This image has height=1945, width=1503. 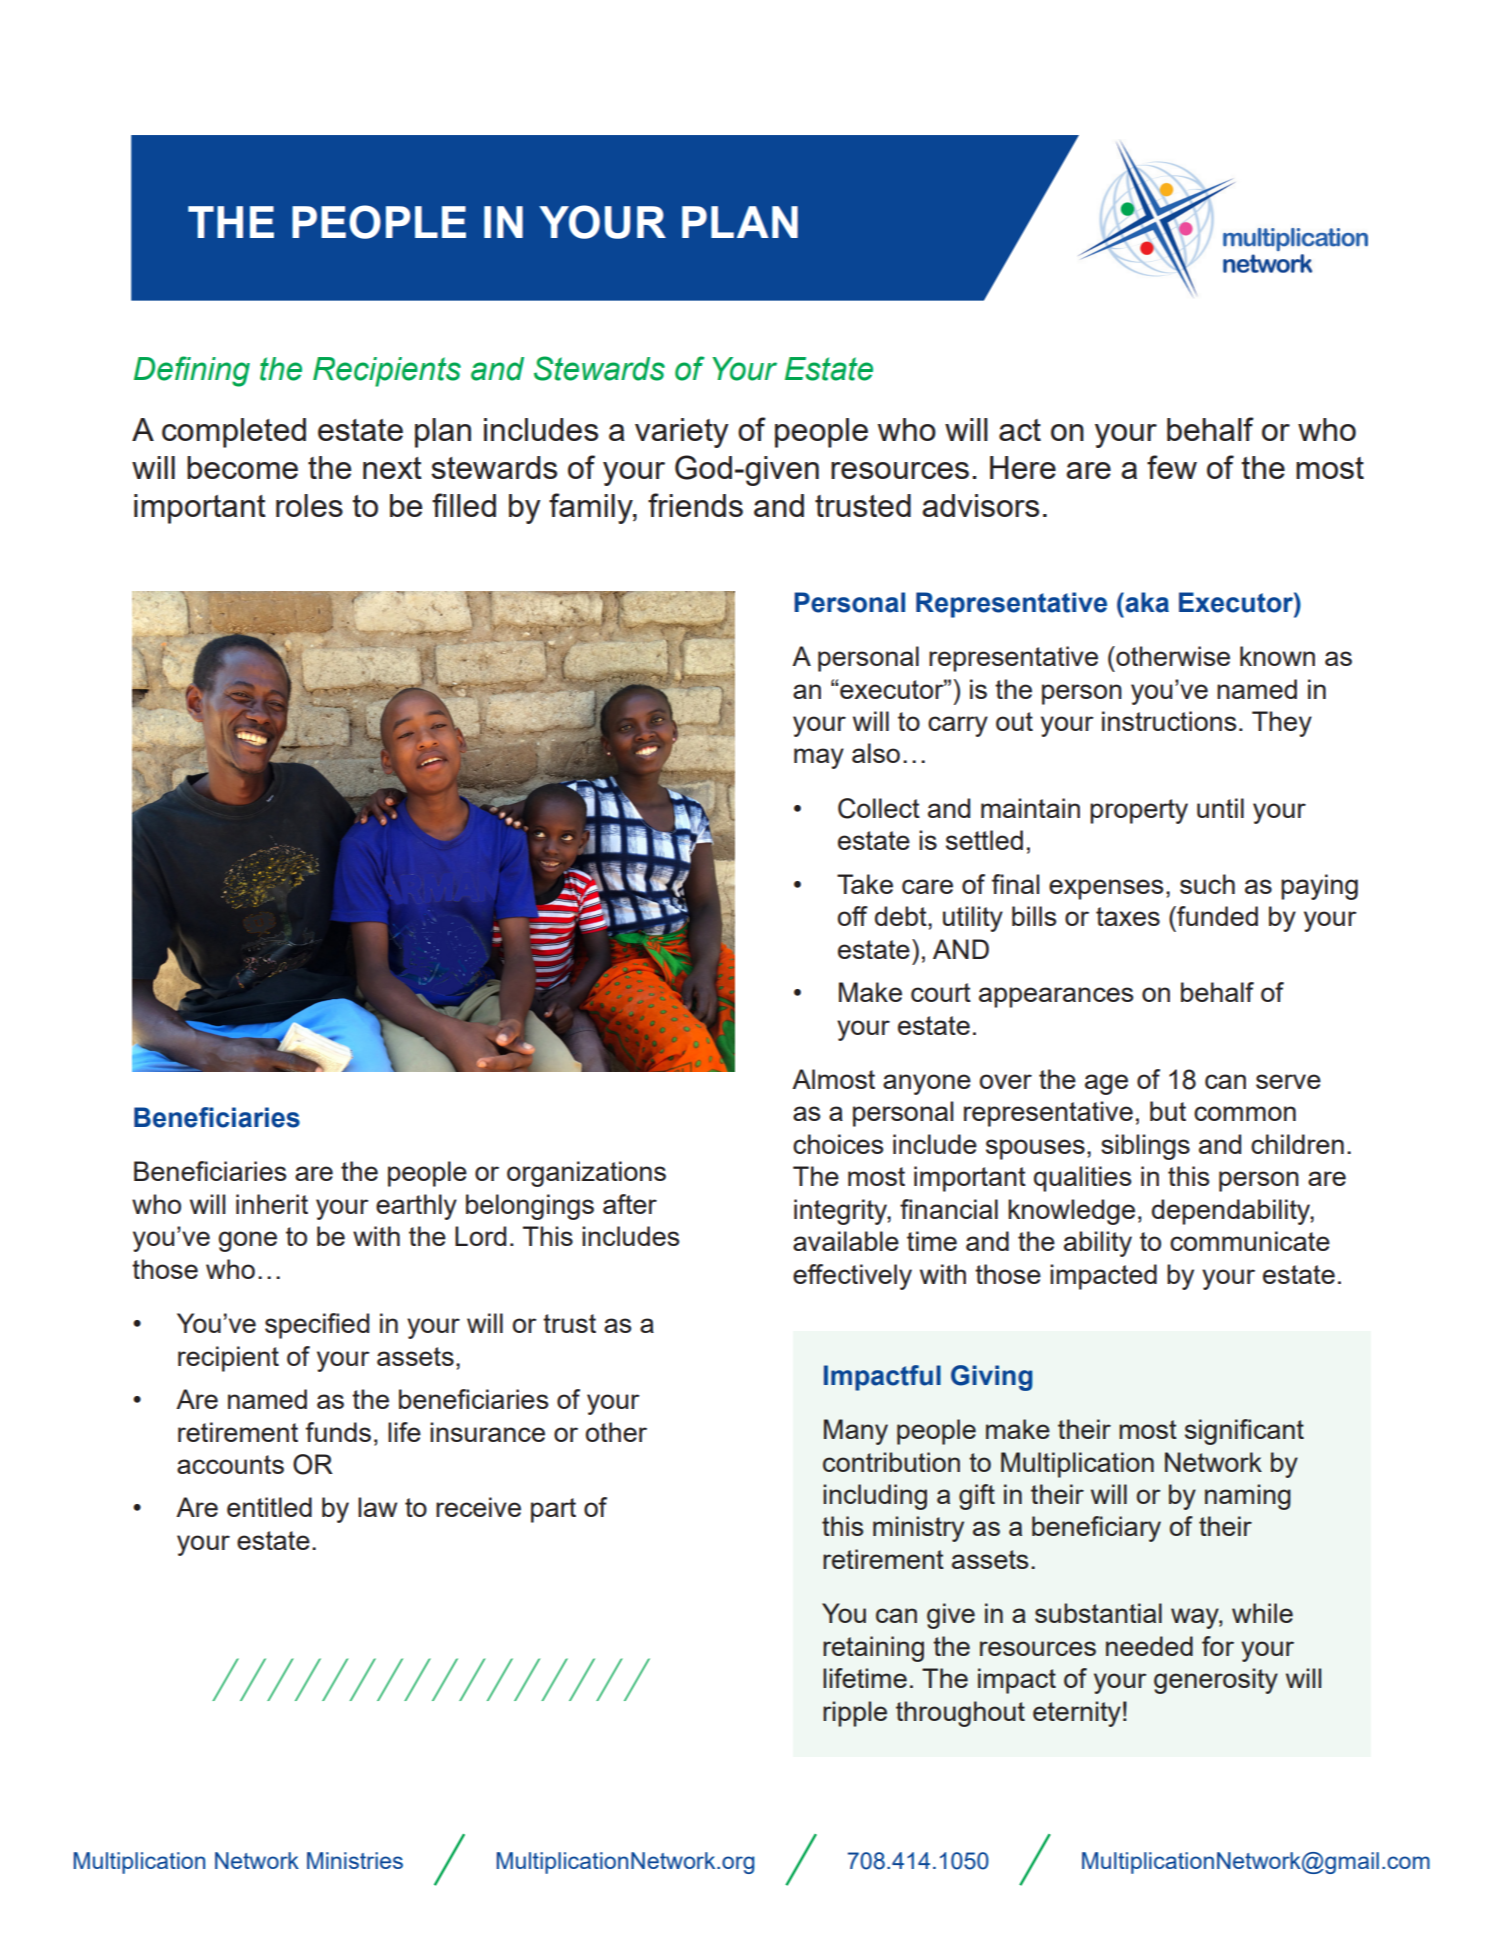 What do you see at coordinates (682, 433) in the image?
I see `variety` at bounding box center [682, 433].
